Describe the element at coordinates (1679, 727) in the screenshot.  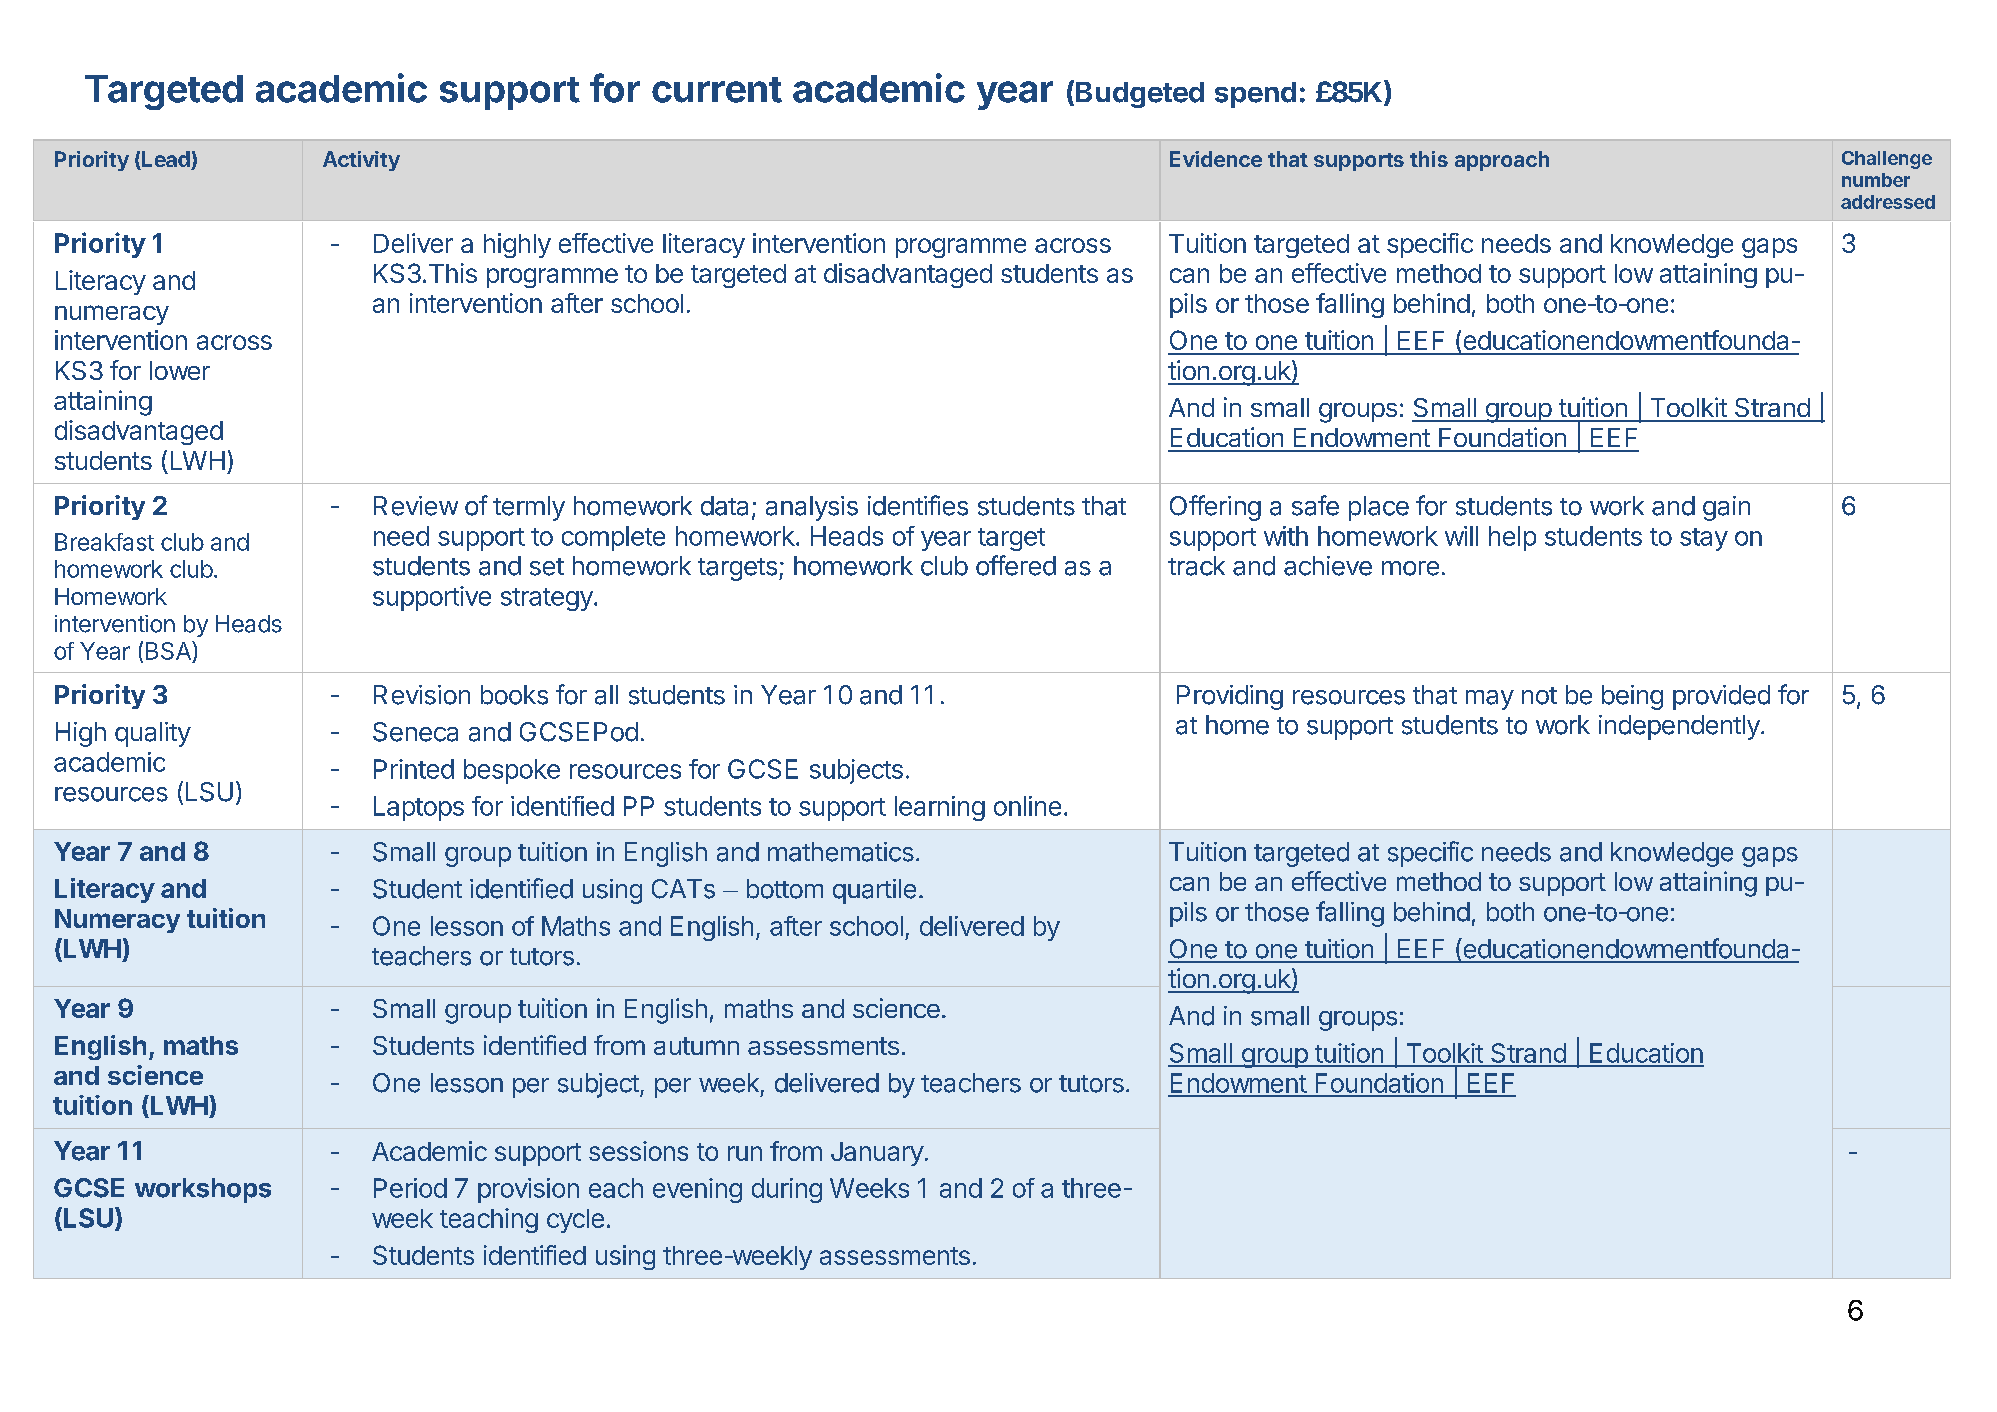
I see `independently` at that location.
